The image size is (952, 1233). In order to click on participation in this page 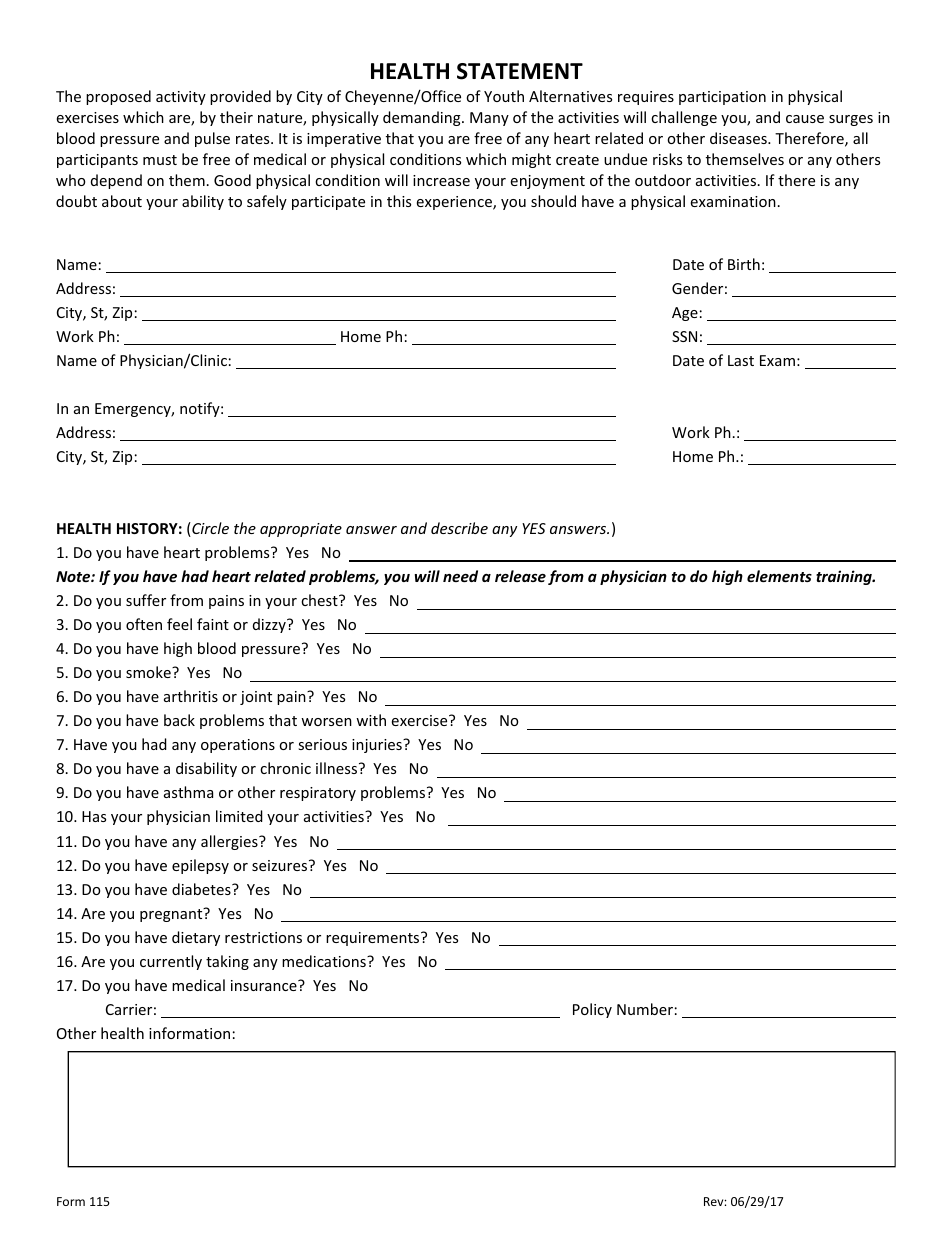, I will do `click(722, 98)`.
